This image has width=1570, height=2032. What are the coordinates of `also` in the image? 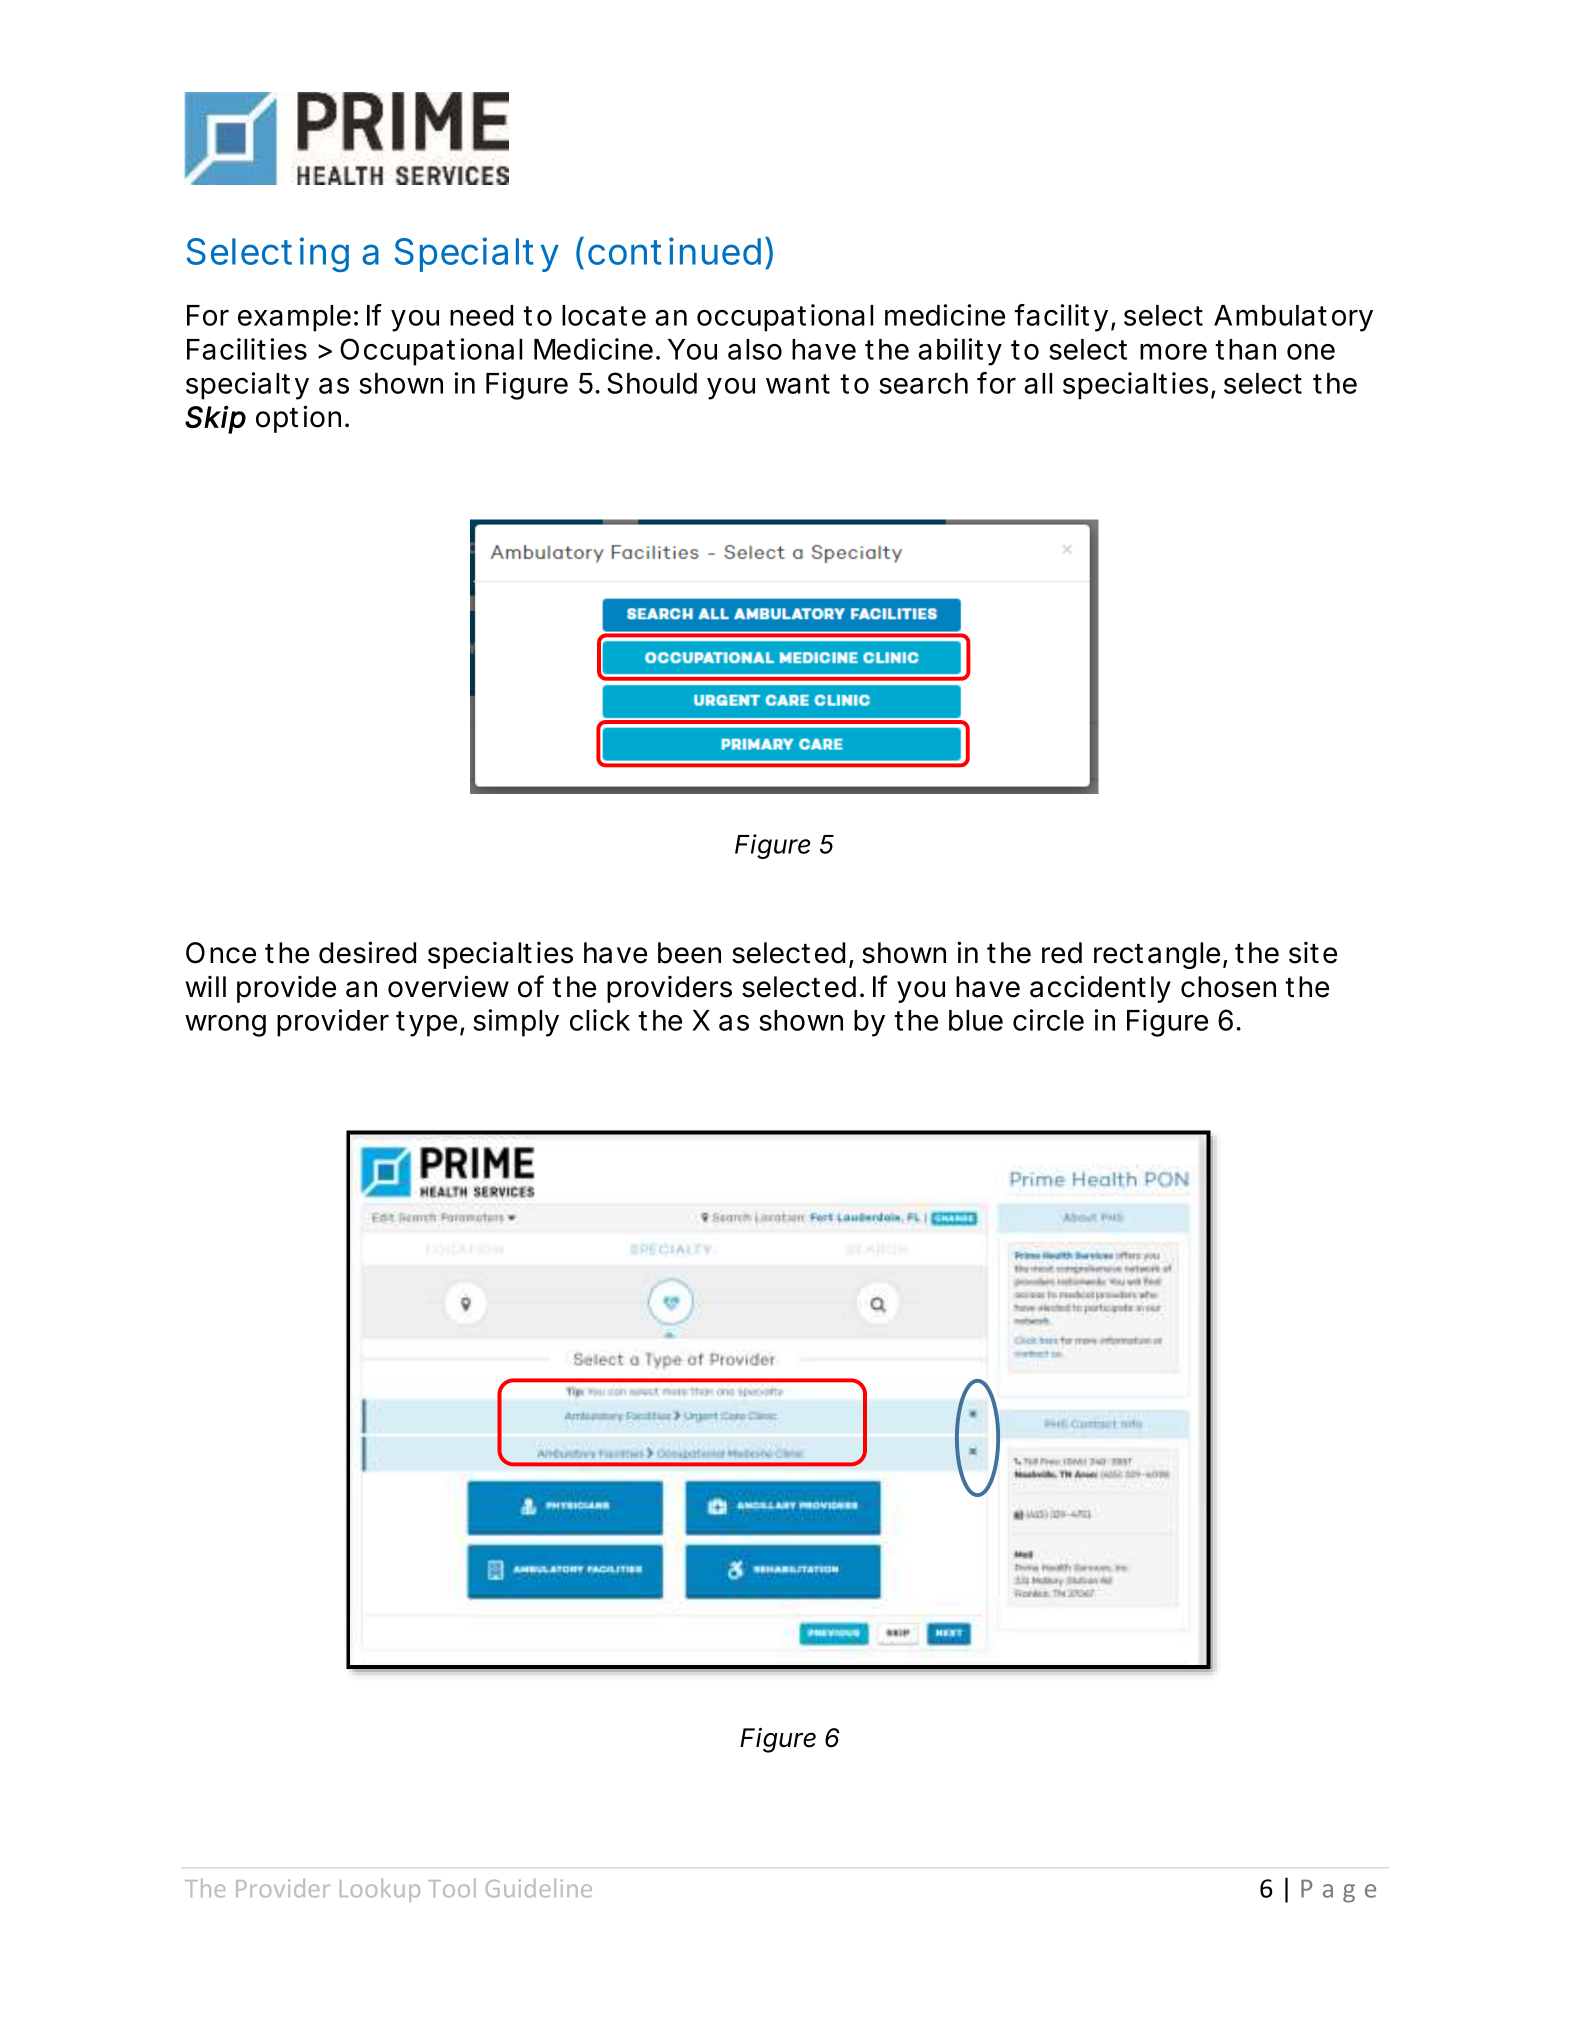 It's located at (755, 349).
